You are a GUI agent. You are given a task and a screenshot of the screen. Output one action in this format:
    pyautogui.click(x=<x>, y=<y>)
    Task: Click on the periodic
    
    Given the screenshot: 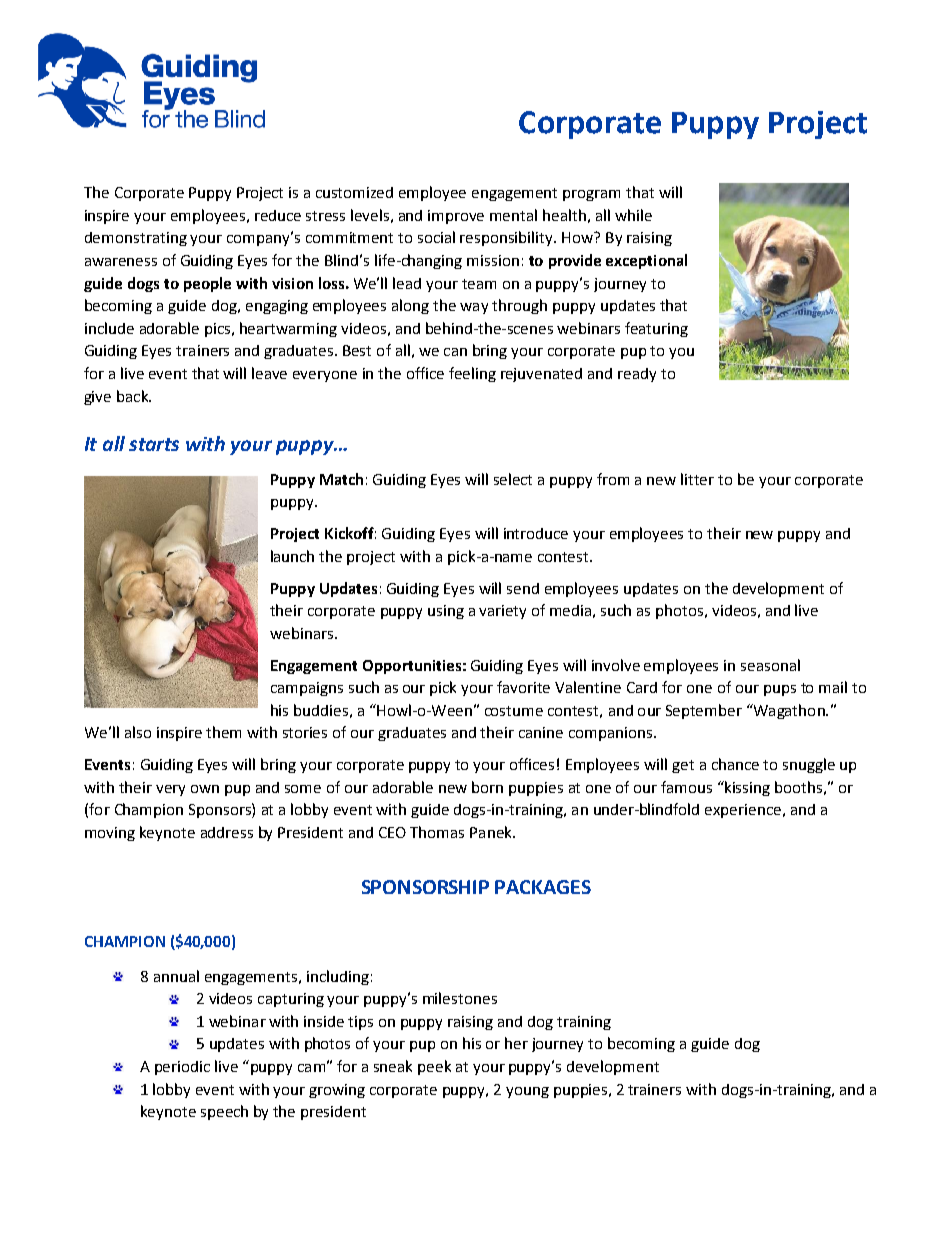 What is the action you would take?
    pyautogui.click(x=182, y=1068)
